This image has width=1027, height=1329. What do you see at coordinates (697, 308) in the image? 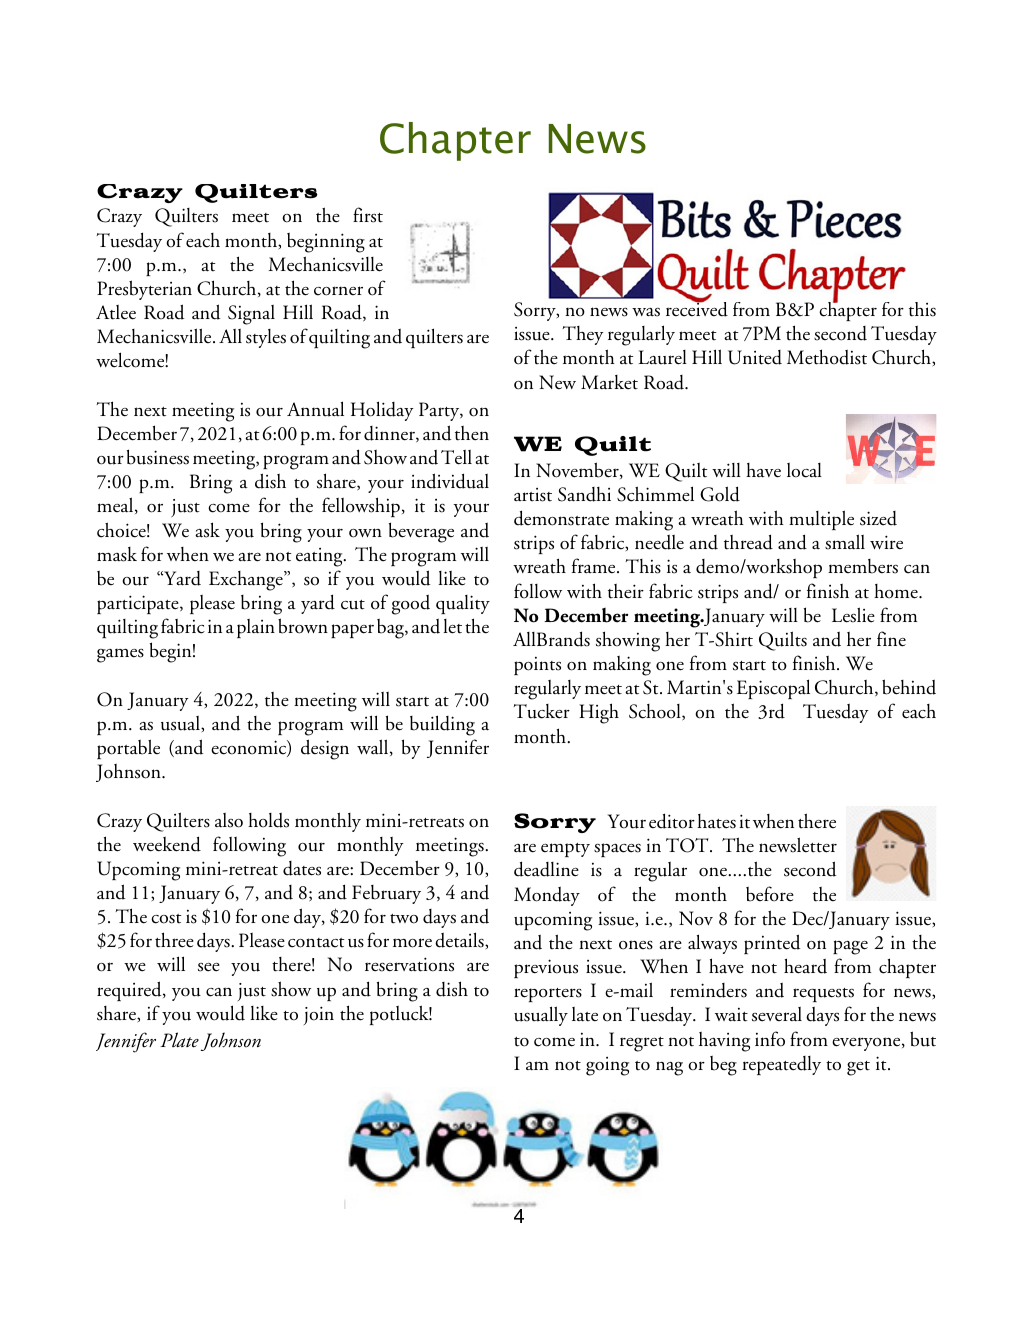
I see `received` at bounding box center [697, 308].
